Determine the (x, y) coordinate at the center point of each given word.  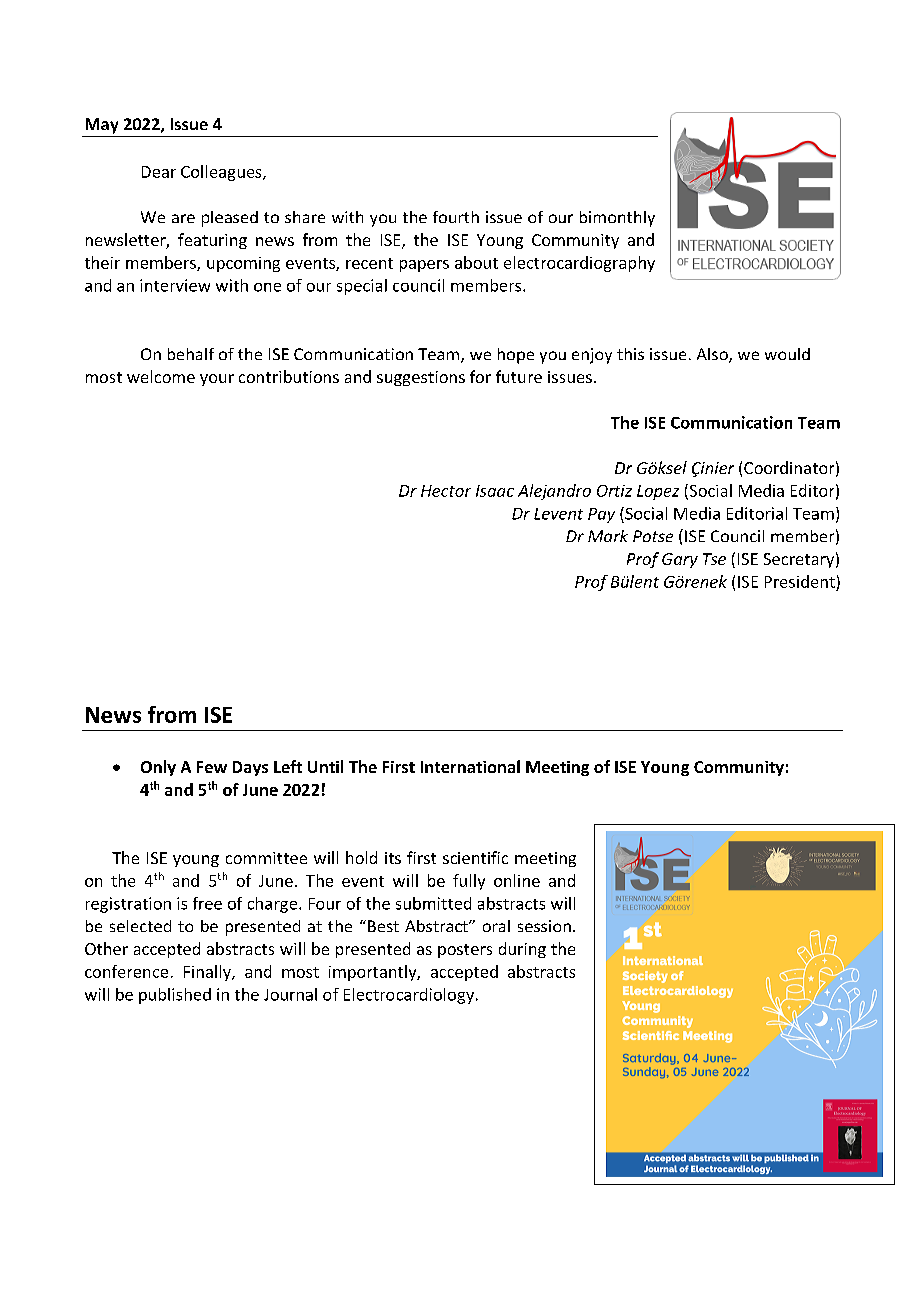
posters (465, 951)
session (544, 926)
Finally (208, 973)
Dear (159, 172)
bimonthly (617, 219)
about (476, 262)
